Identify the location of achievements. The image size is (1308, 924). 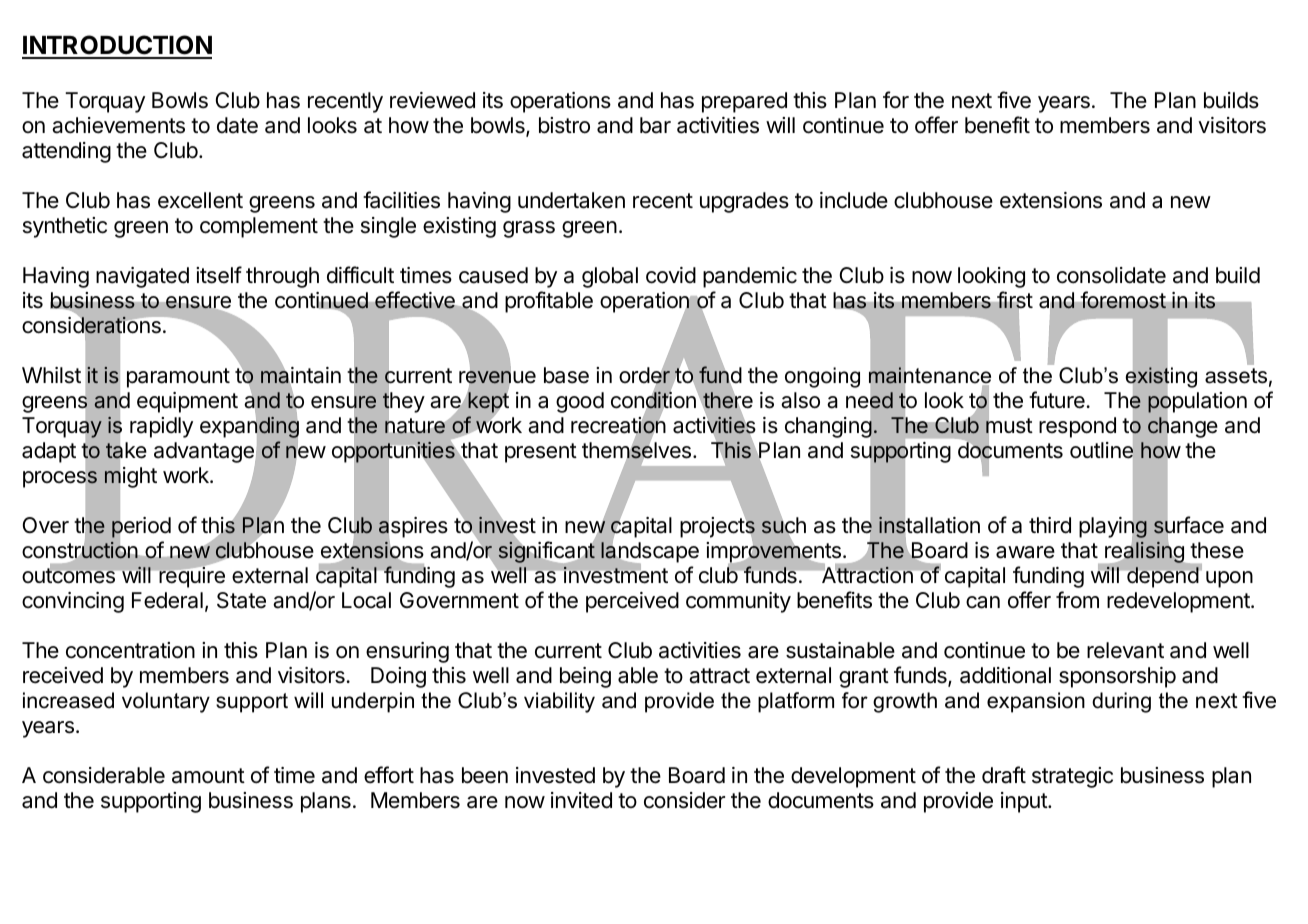
(118, 125).
